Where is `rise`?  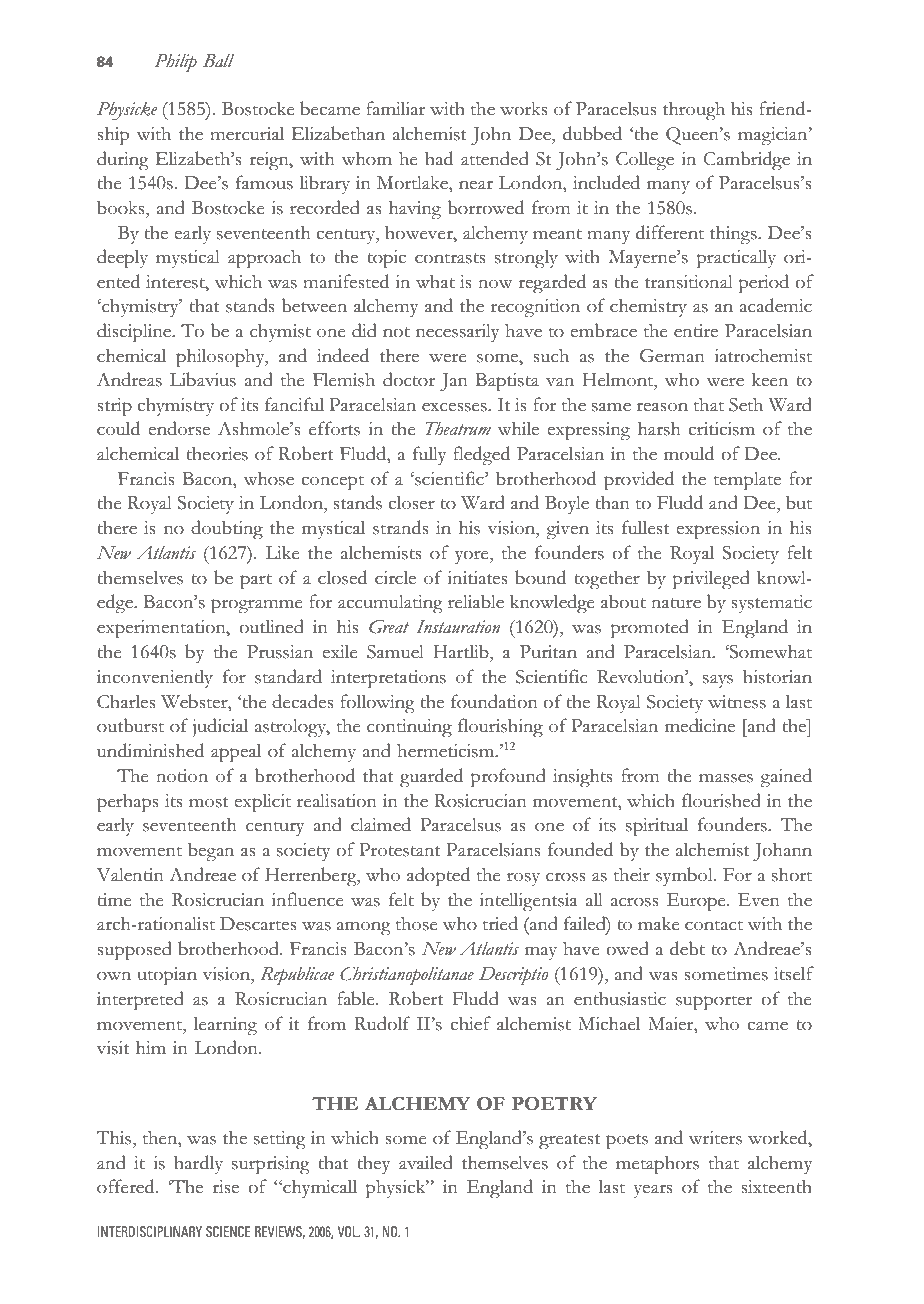
rise is located at coordinates (225, 1187).
